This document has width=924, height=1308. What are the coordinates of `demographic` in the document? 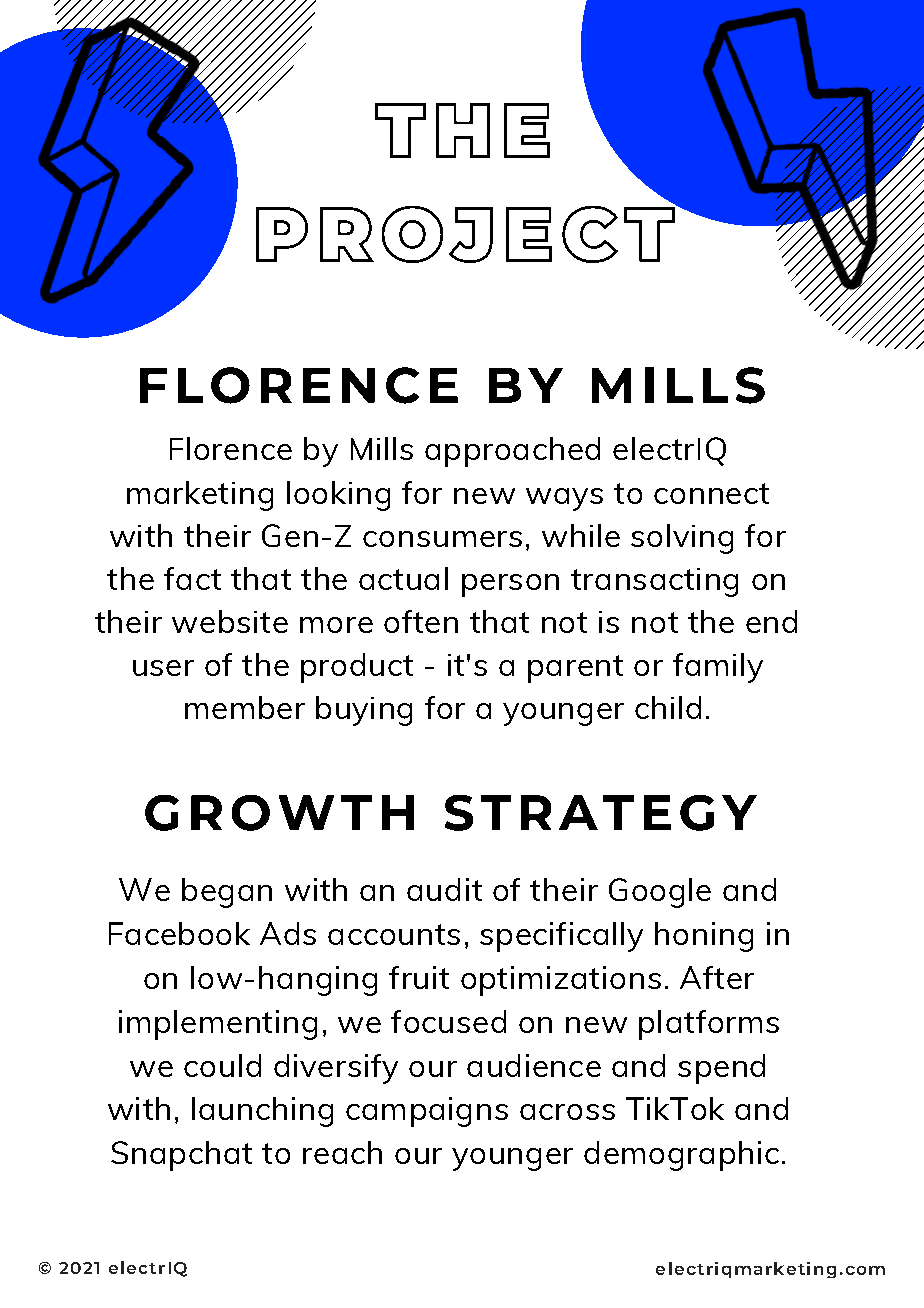 It's located at (681, 1156).
